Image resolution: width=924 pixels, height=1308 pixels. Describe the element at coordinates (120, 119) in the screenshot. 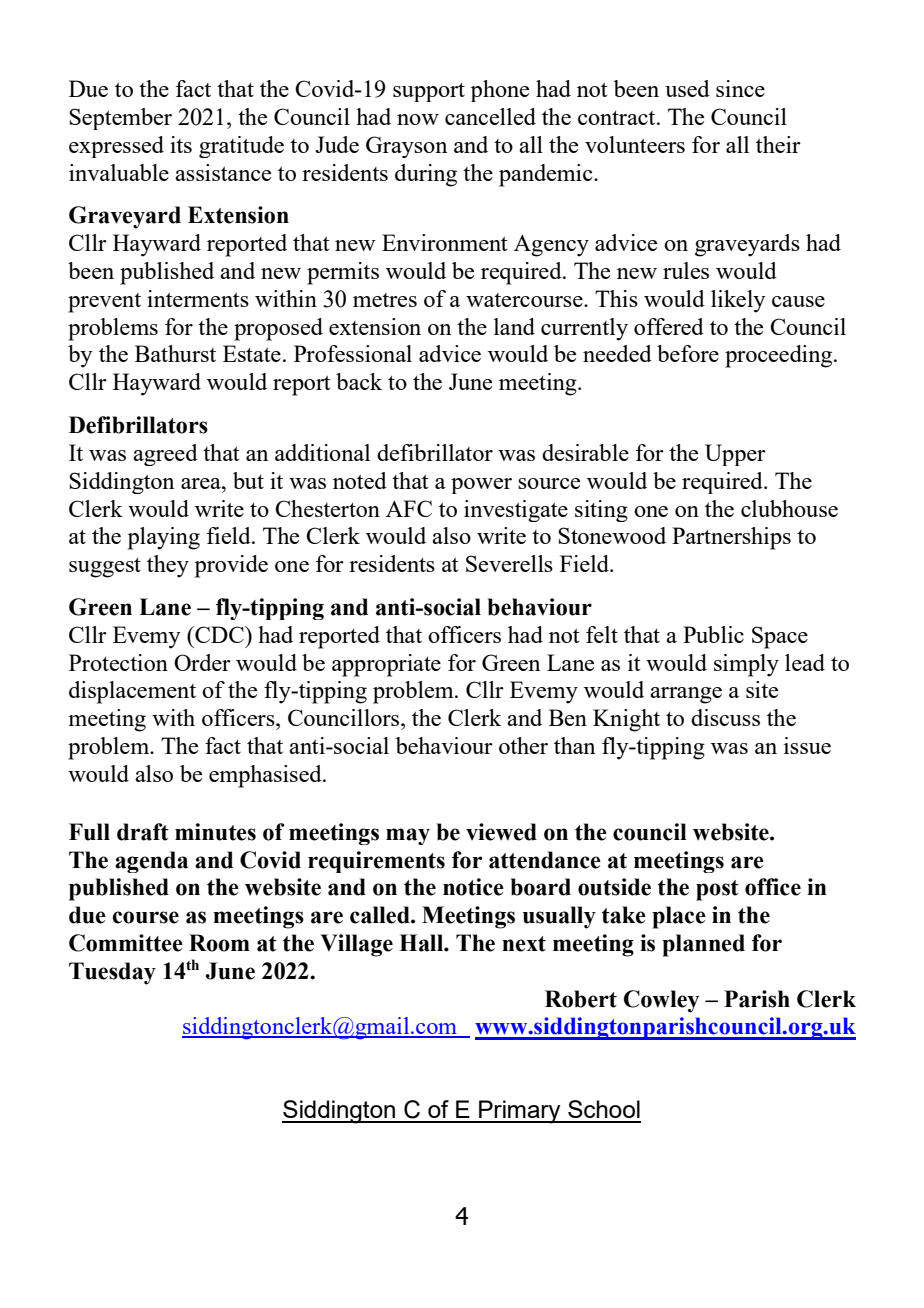

I see `September` at that location.
